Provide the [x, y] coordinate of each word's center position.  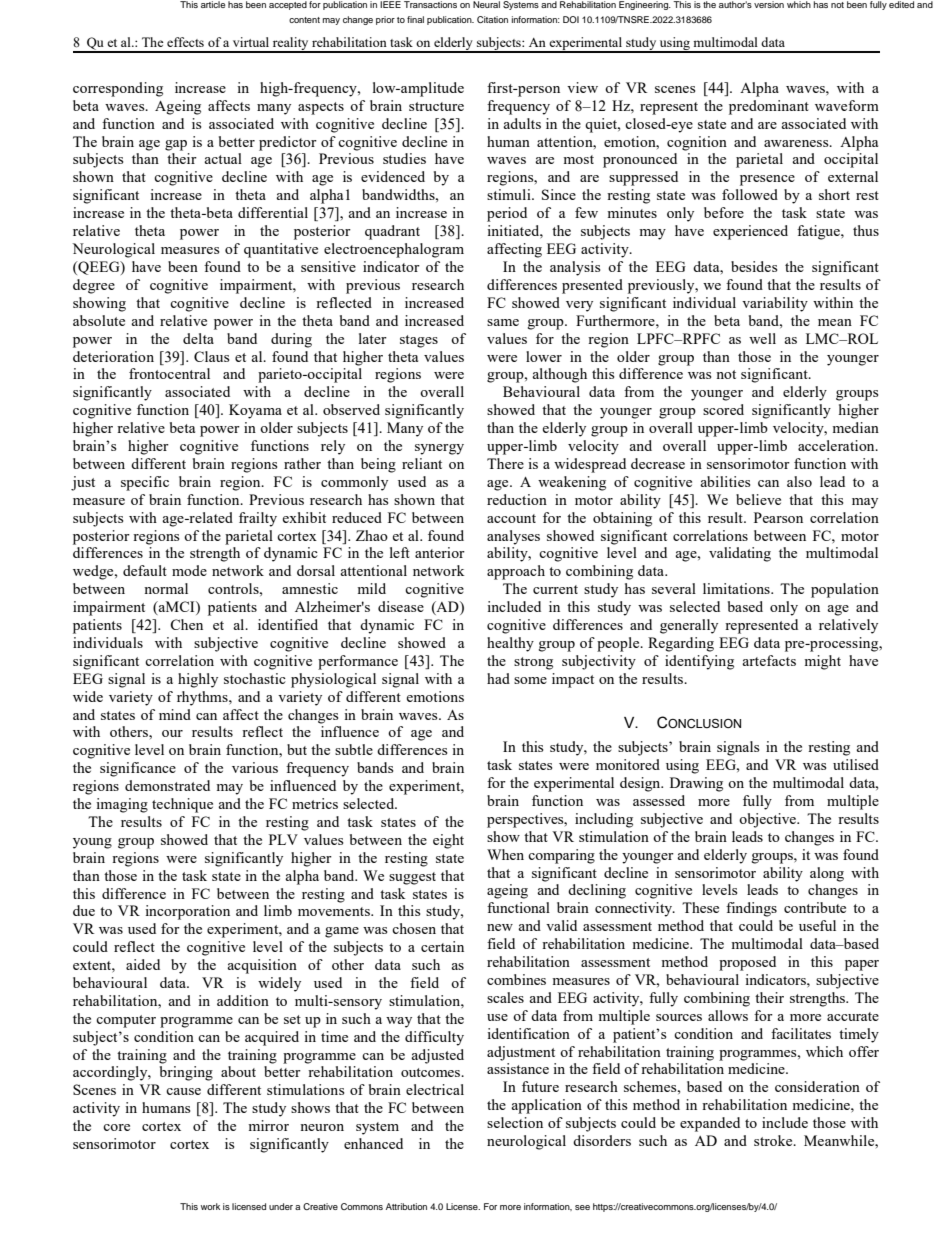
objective [769, 820]
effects [185, 42]
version [769, 4]
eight [448, 841]
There [505, 463]
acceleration [837, 445]
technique [182, 805]
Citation [492, 19]
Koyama [255, 411]
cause [183, 1091]
